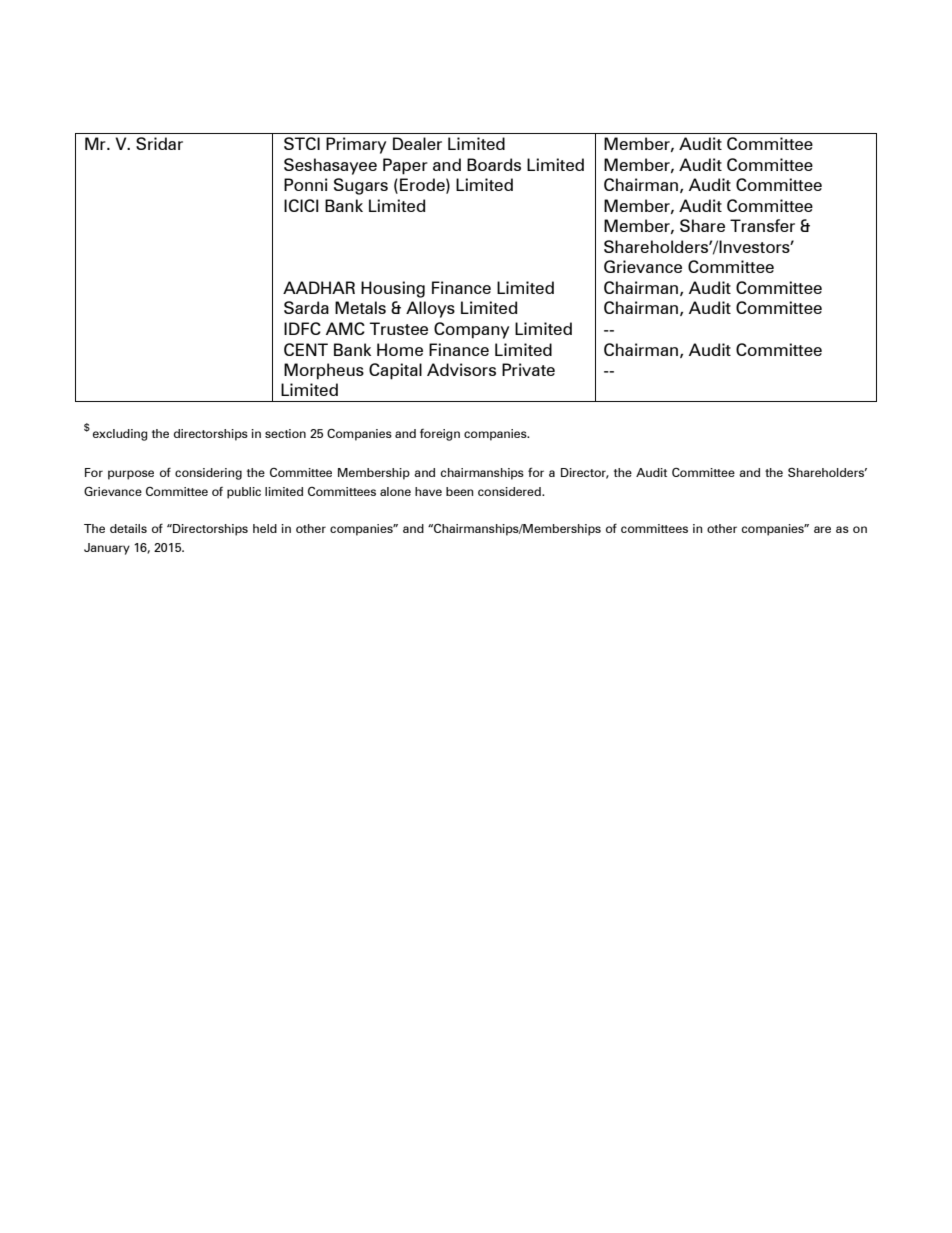 This screenshot has height=1233, width=952. I want to click on Housing, so click(393, 289).
